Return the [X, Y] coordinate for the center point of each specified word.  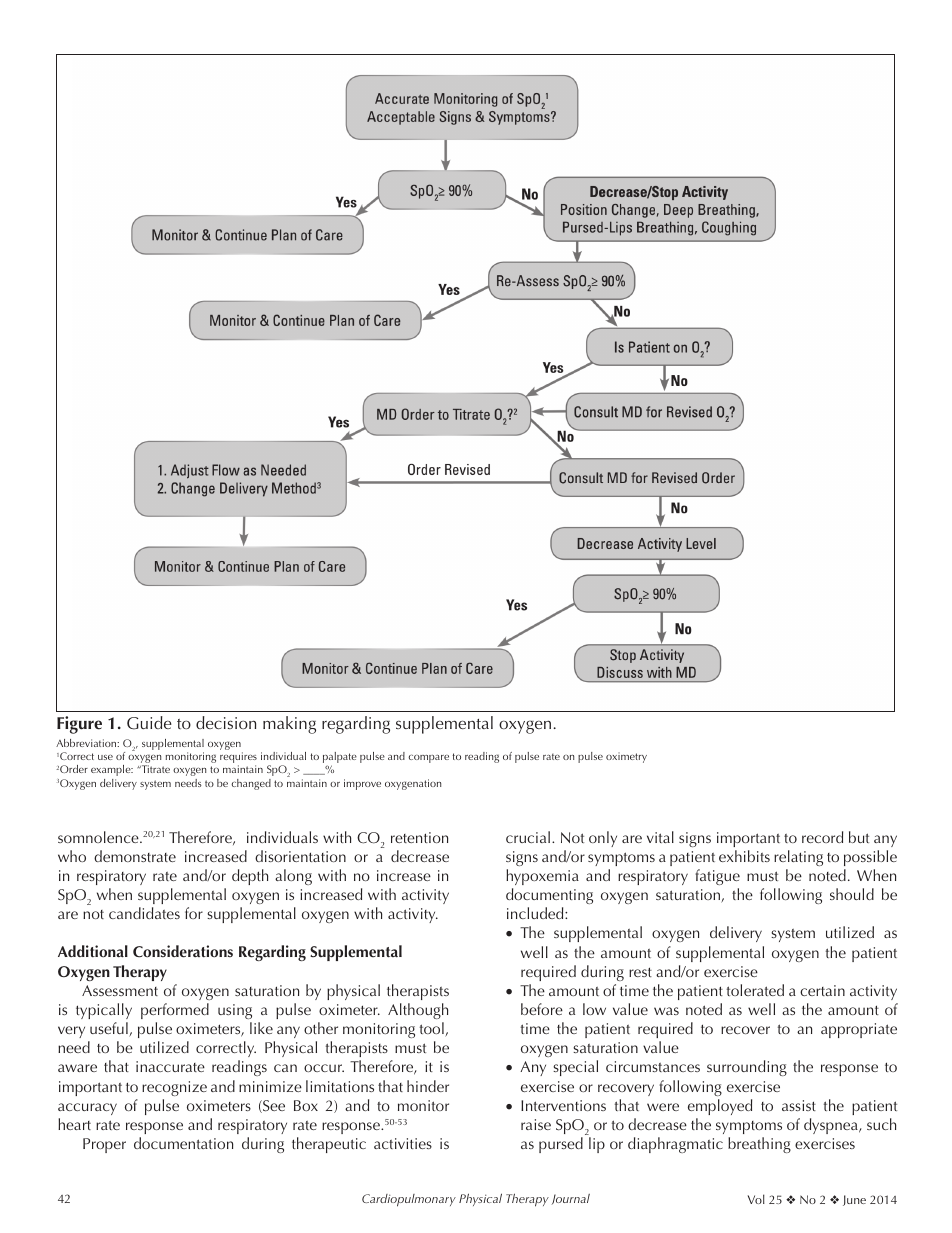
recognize [174, 1088]
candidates [144, 913]
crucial [528, 837]
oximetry [626, 757]
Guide [149, 723]
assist [799, 1105]
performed [175, 1011]
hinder [428, 1086]
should [852, 894]
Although [418, 1011]
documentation [183, 1143]
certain [822, 990]
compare [428, 758]
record [822, 837]
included [536, 913]
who [72, 856]
